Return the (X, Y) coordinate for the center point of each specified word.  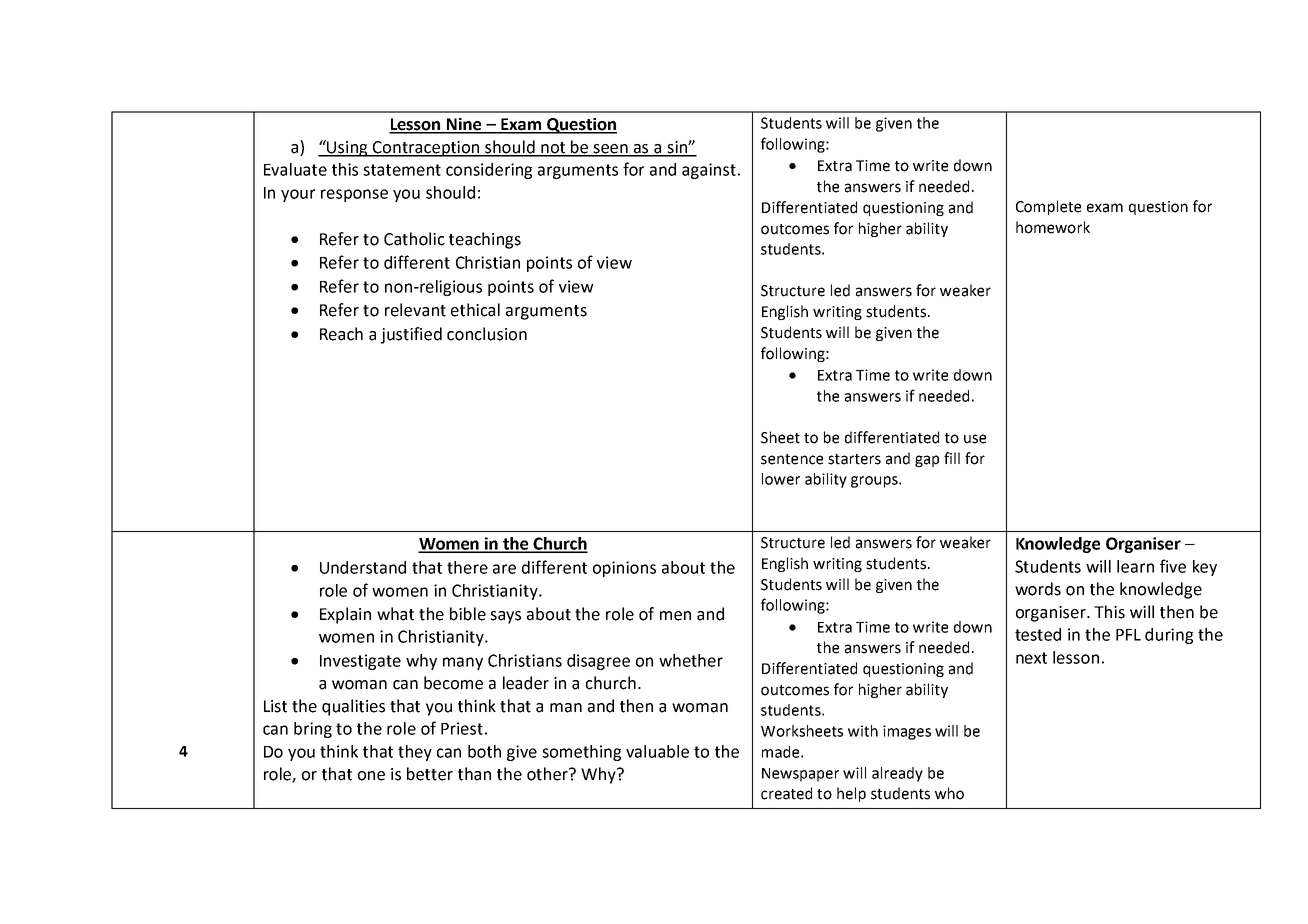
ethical (475, 310)
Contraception (426, 149)
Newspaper (800, 775)
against (709, 171)
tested (1038, 634)
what (395, 614)
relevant (415, 310)
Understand (363, 567)
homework (1053, 227)
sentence (792, 459)
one (371, 776)
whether (691, 660)
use (975, 439)
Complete (1048, 207)
